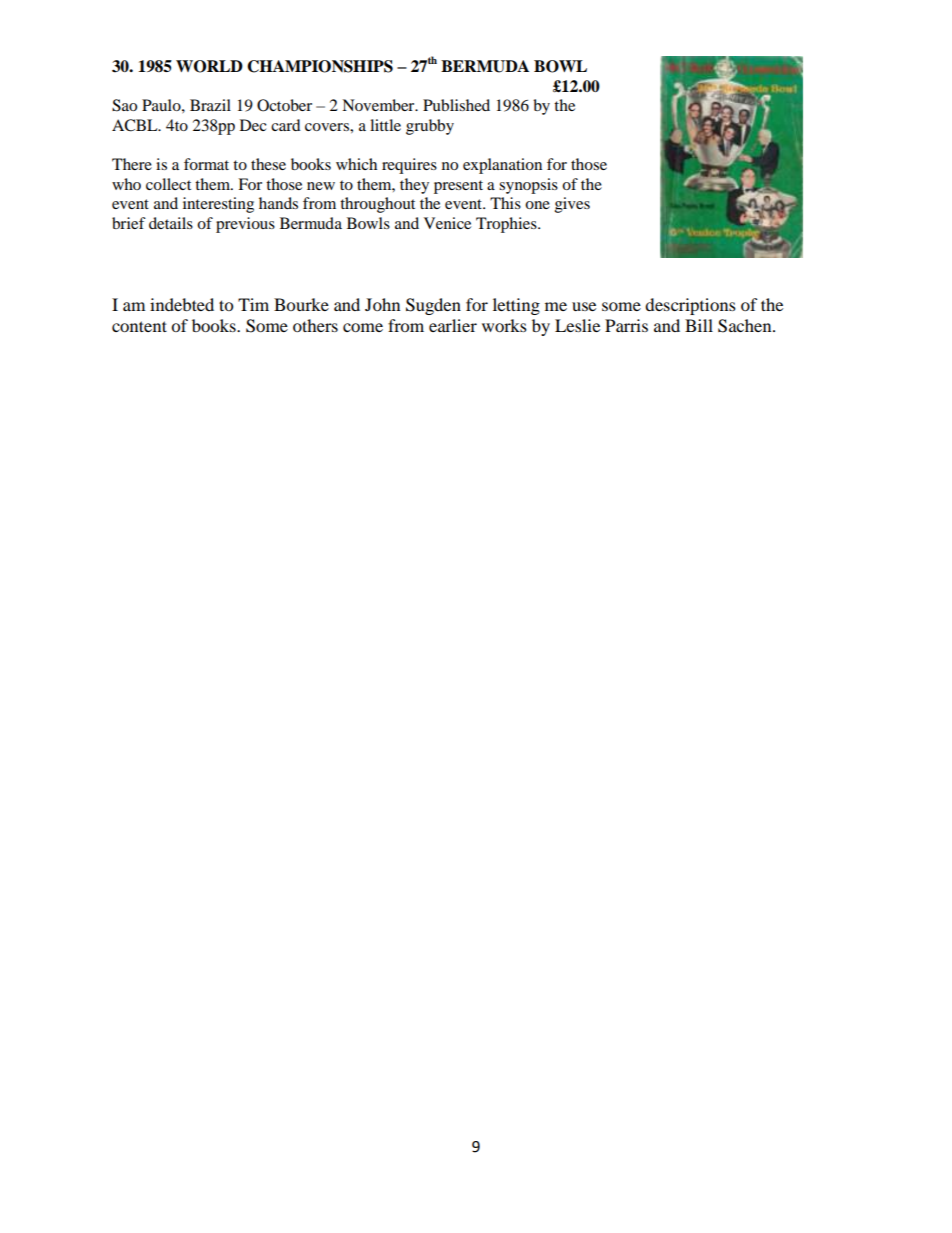 This screenshot has height=1233, width=952. I want to click on Venice, so click(447, 223).
